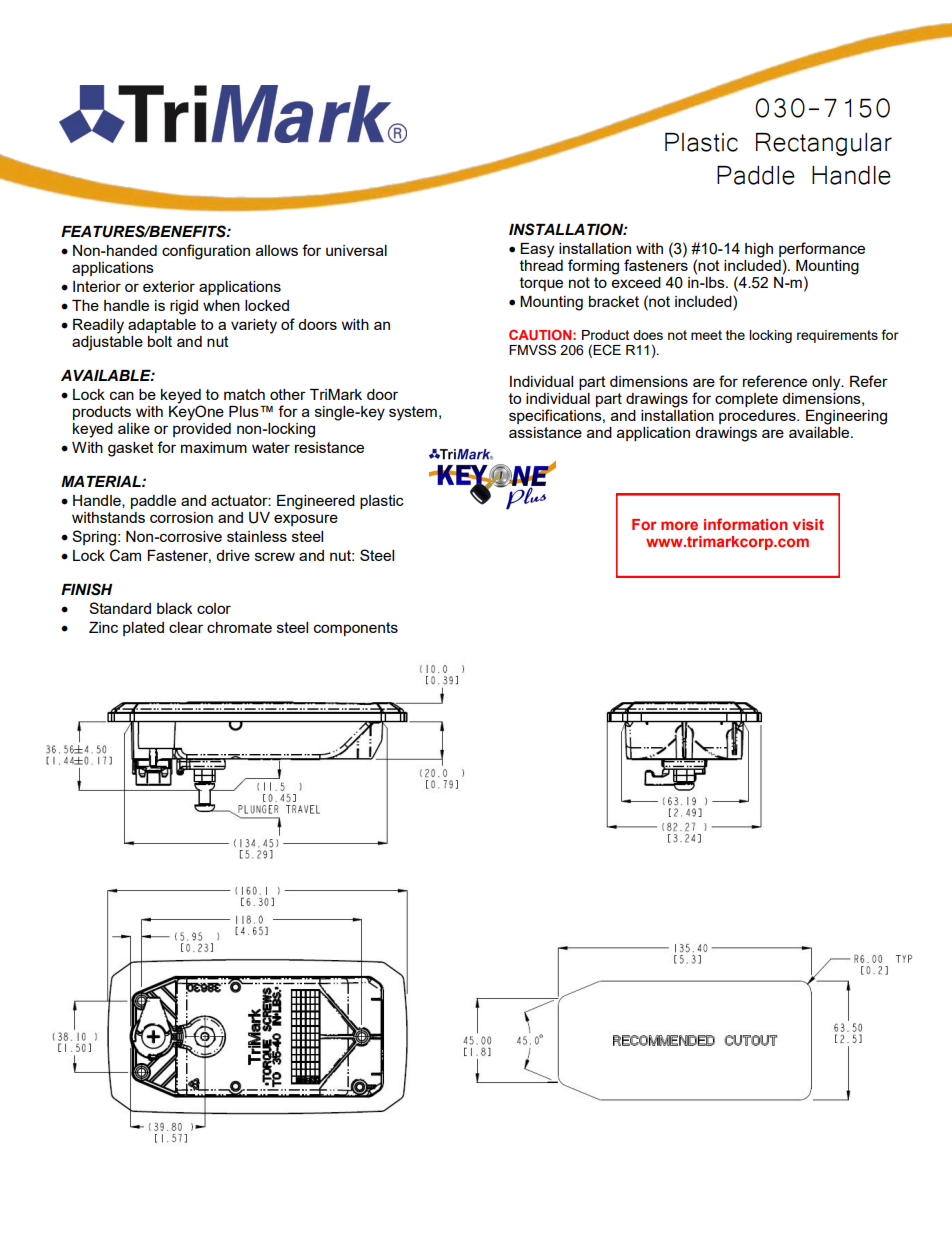 This document has height=1233, width=952. Describe the element at coordinates (746, 524) in the document. I see `information` at that location.
